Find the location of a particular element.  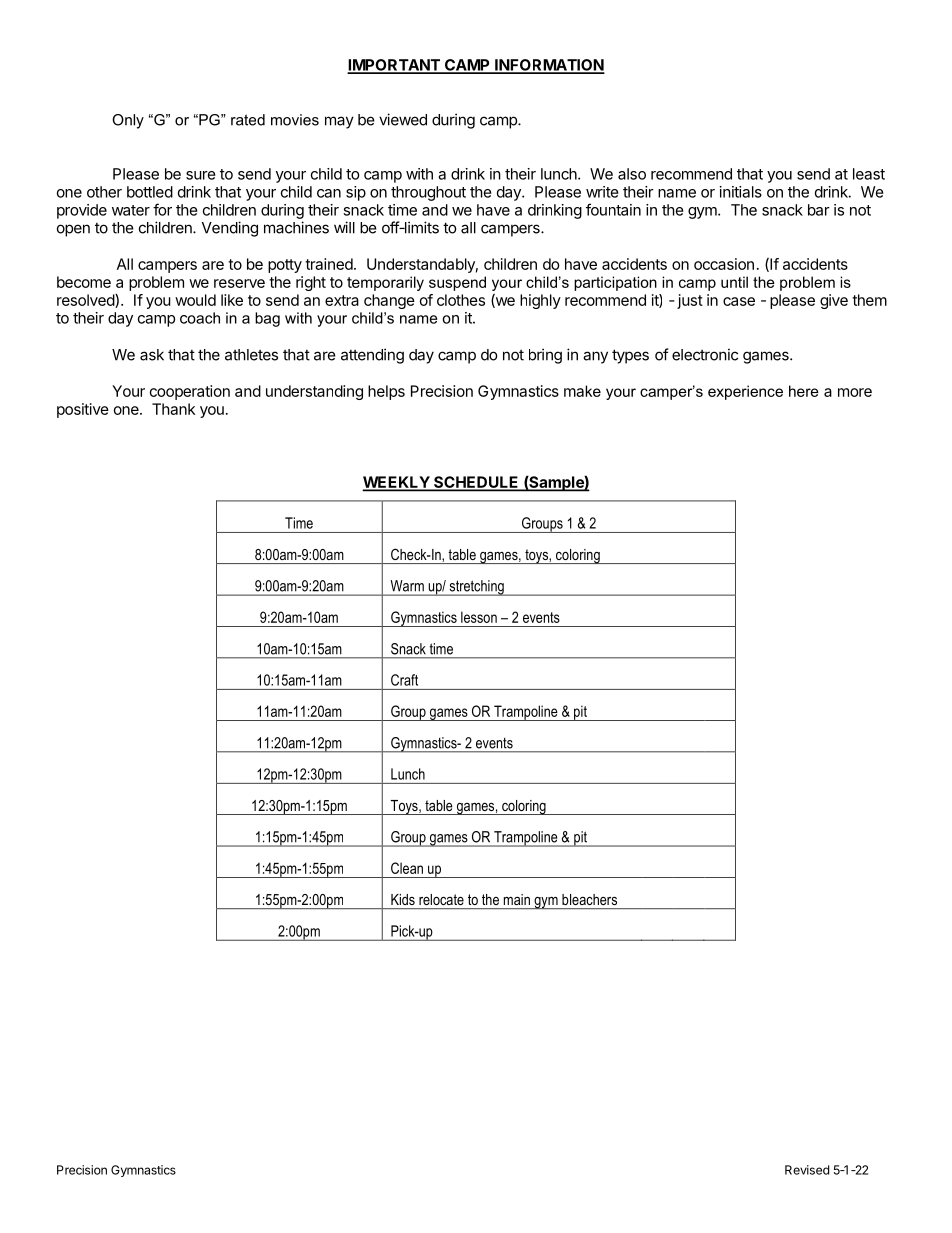

Only is located at coordinates (128, 121).
